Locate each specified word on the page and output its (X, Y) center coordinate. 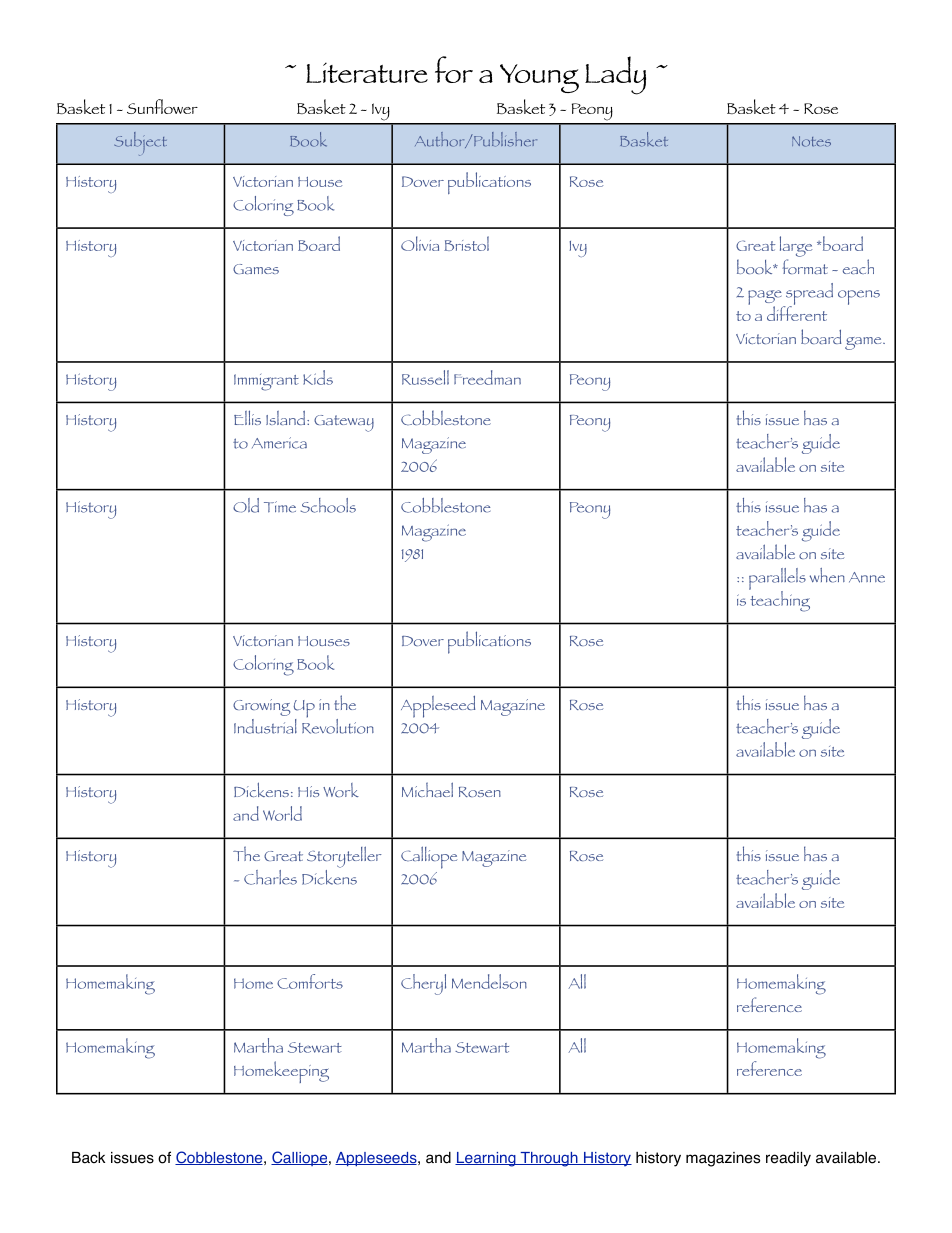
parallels (777, 580)
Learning (486, 1159)
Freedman (487, 377)
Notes (811, 141)
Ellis (247, 417)
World (282, 813)
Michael (427, 789)
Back (88, 1158)
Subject (140, 144)
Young (539, 78)
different (797, 312)
